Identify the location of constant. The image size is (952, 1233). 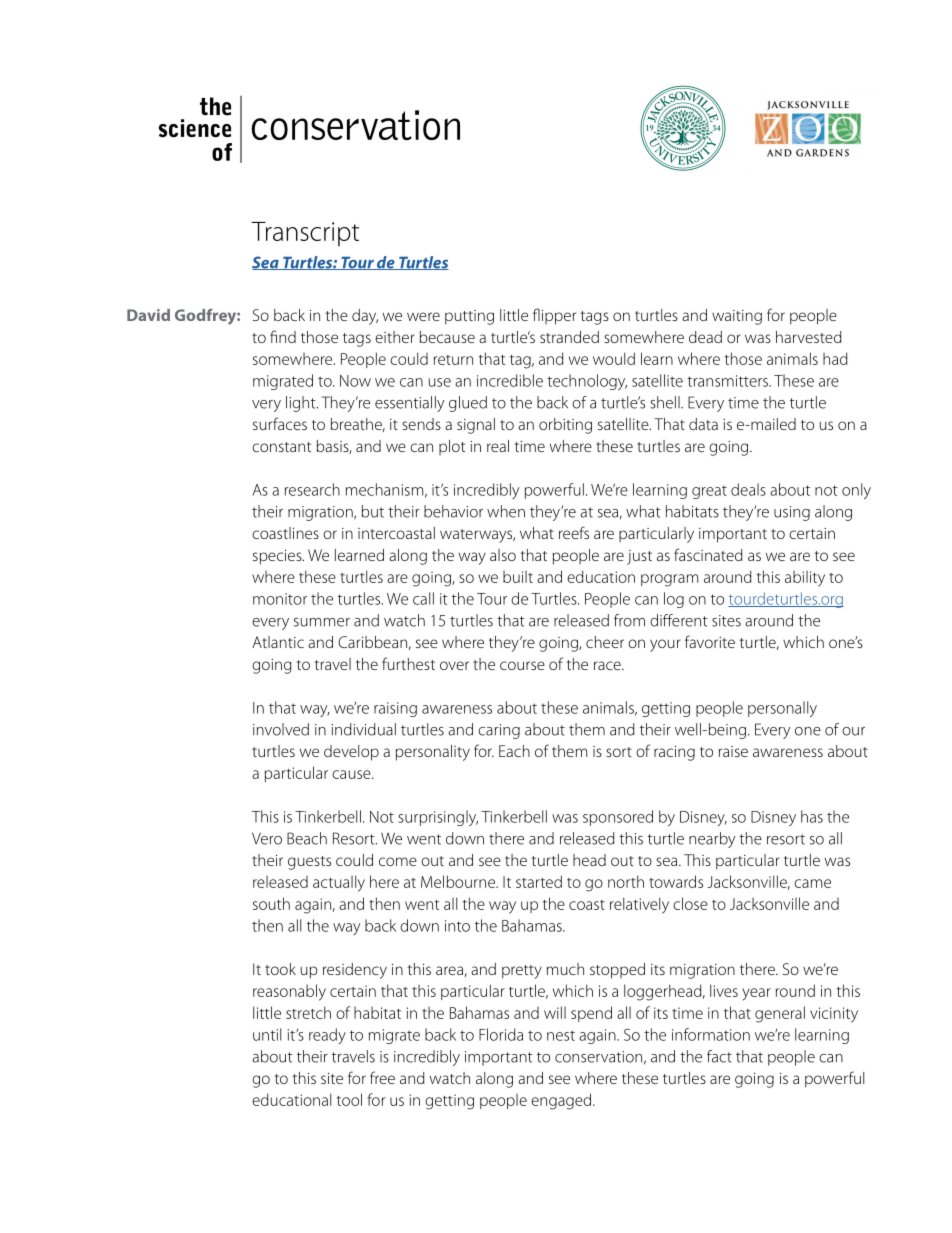
(281, 447).
